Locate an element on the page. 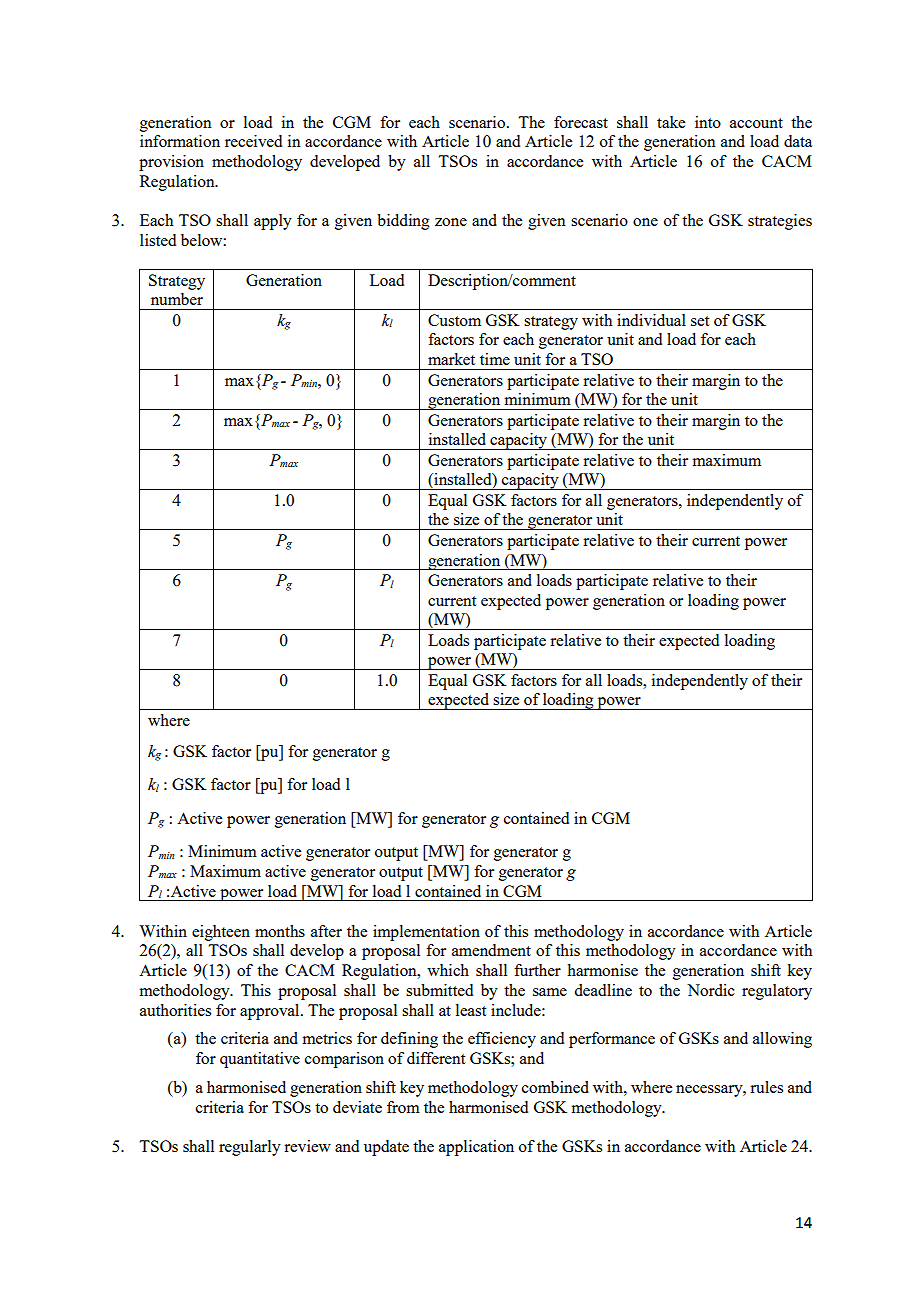 This image has width=924, height=1308. into is located at coordinates (708, 122).
